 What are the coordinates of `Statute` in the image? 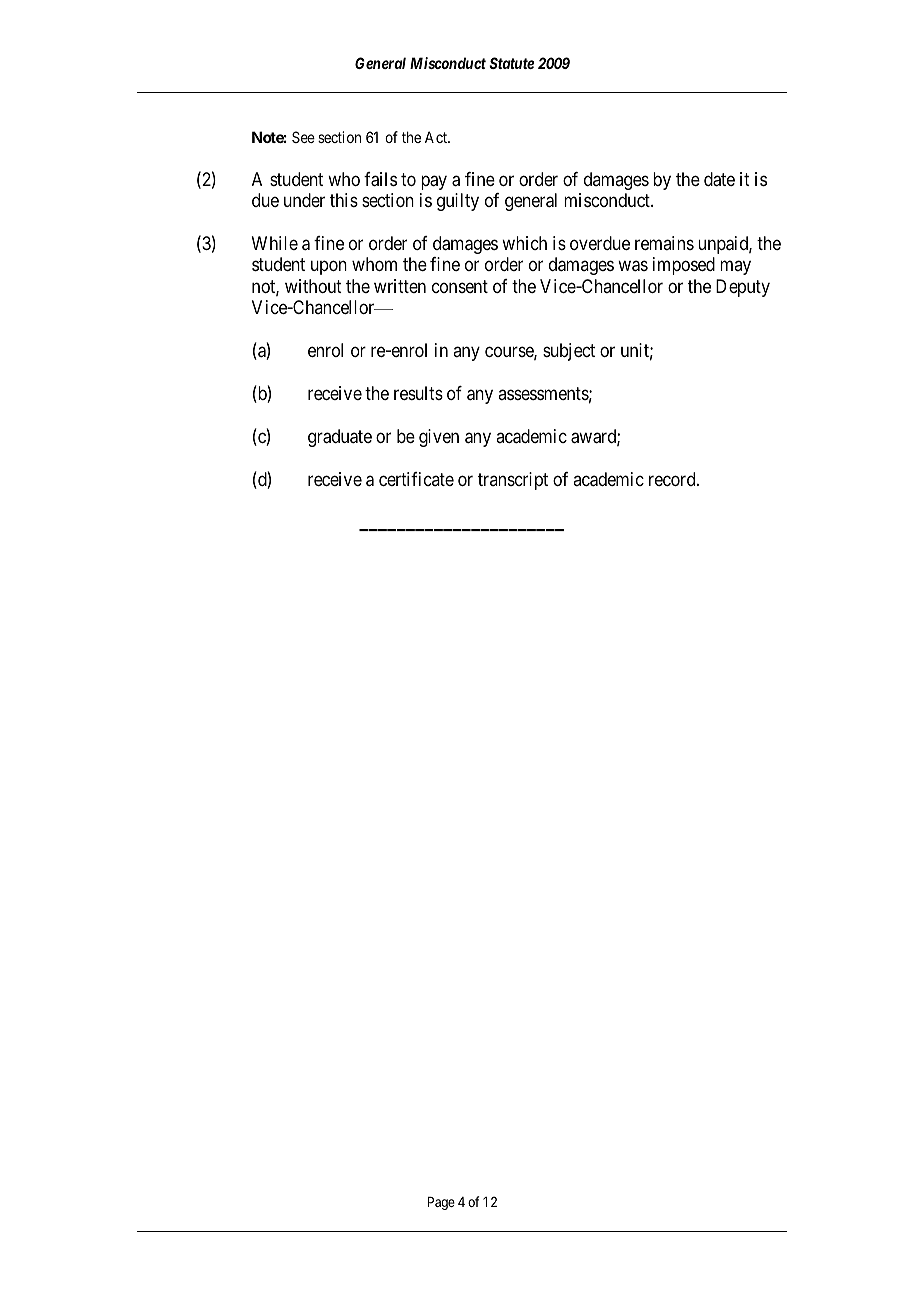 It's located at (511, 63).
